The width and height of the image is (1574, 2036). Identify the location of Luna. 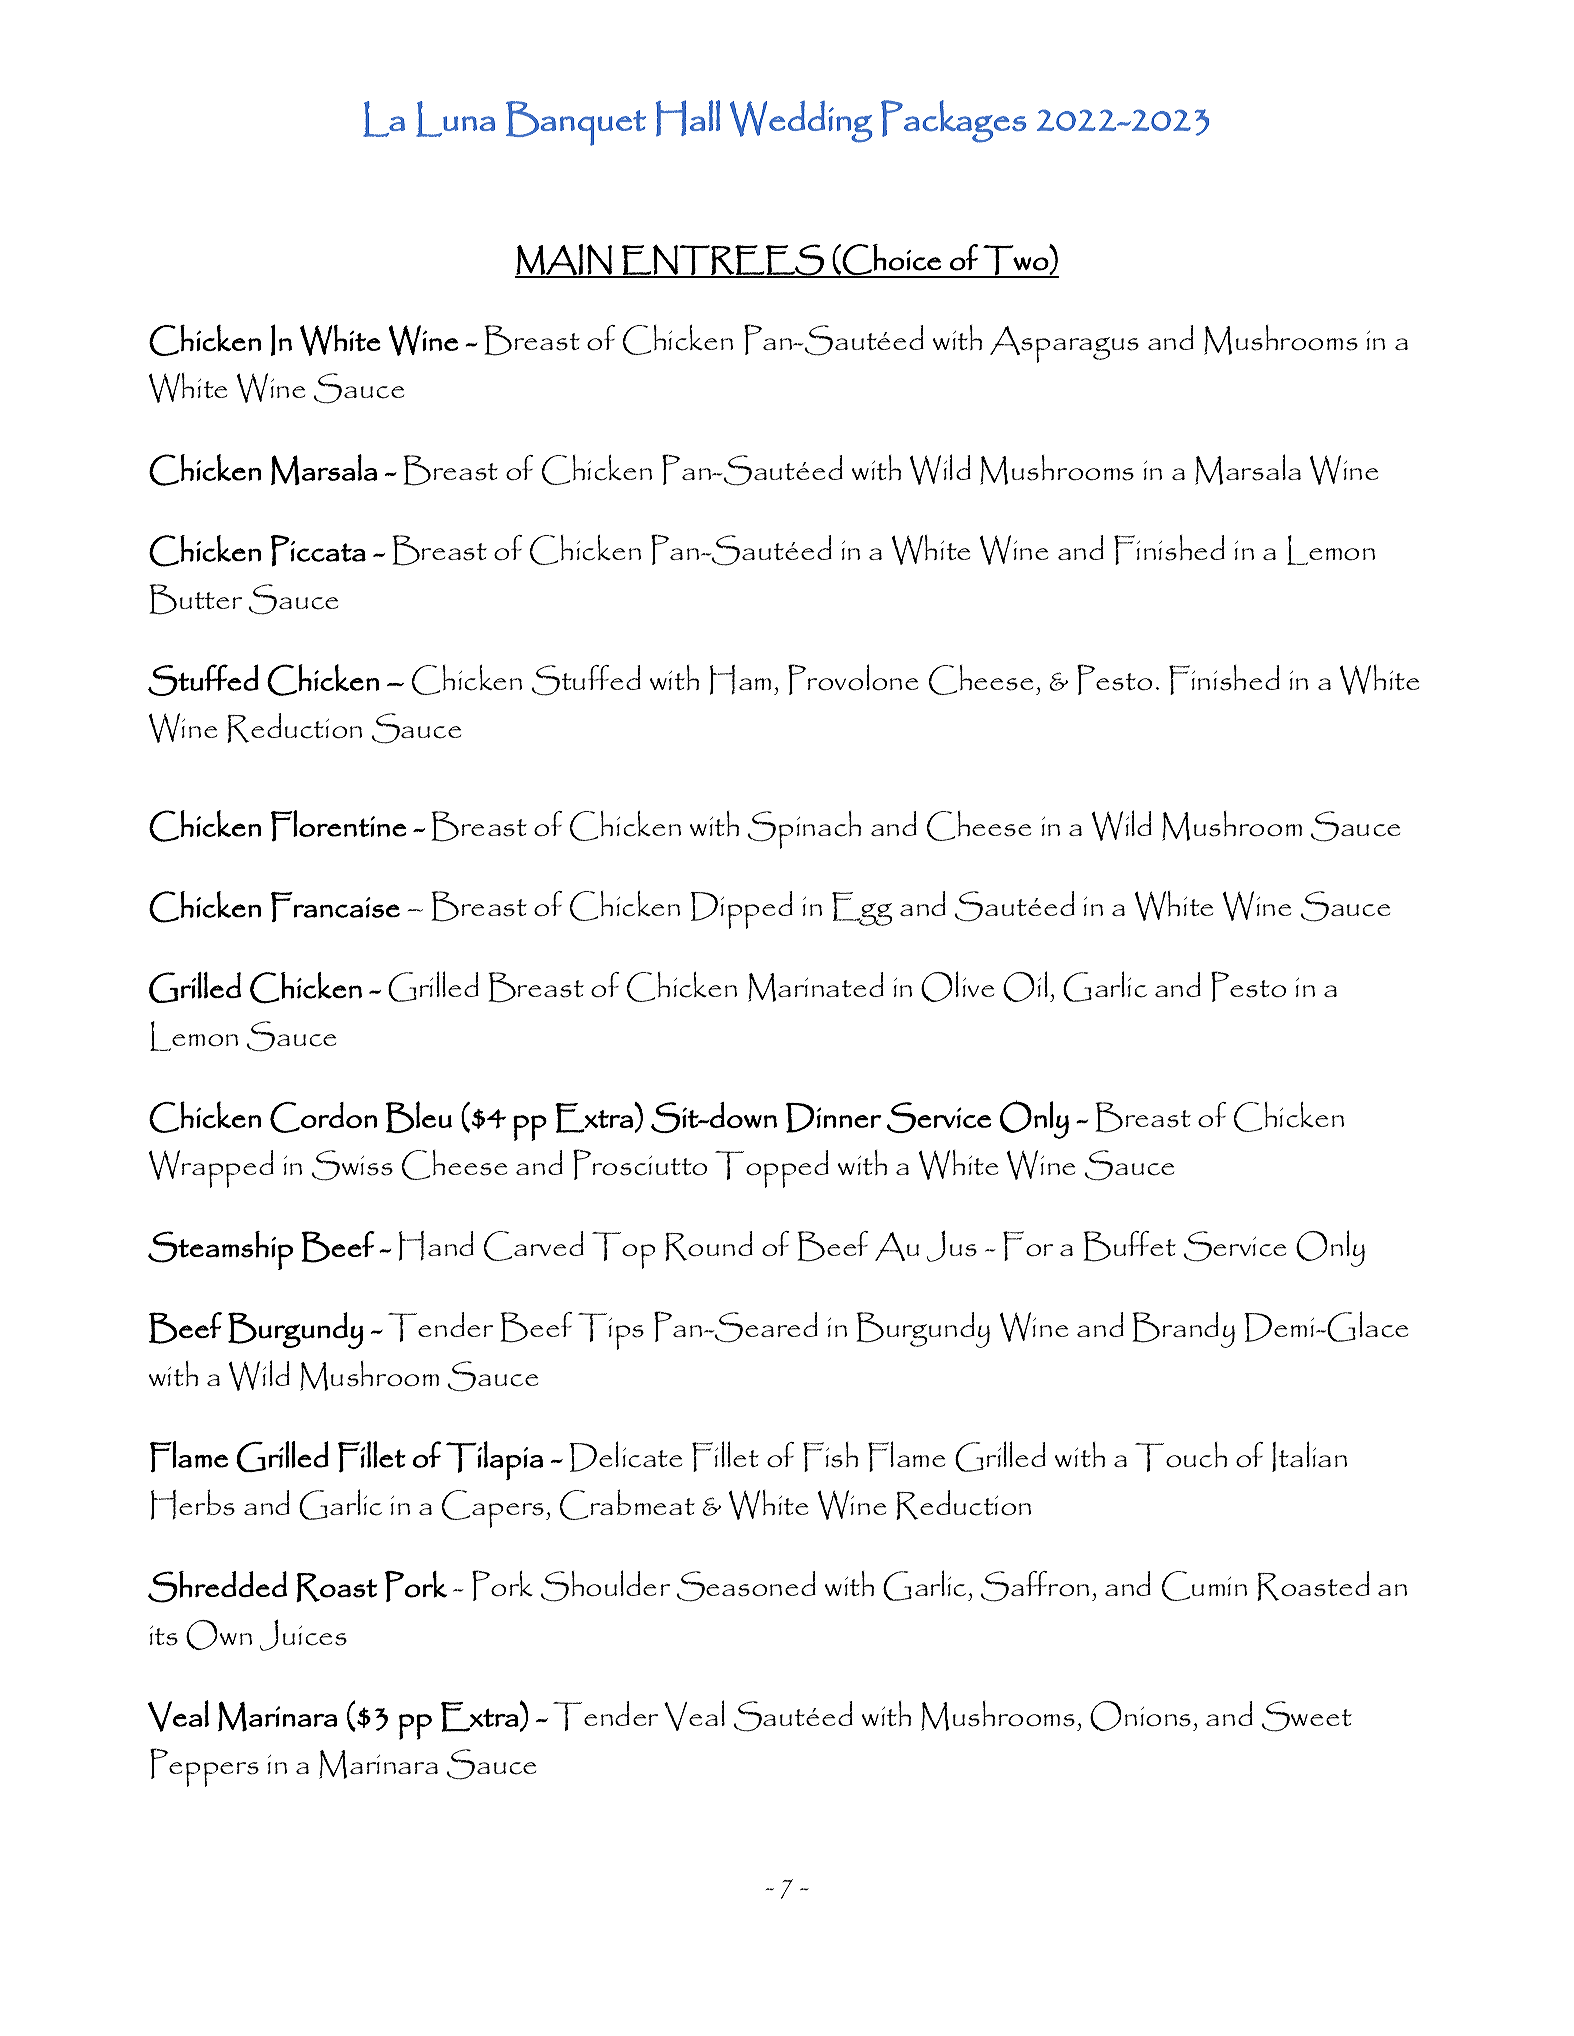
(455, 119).
